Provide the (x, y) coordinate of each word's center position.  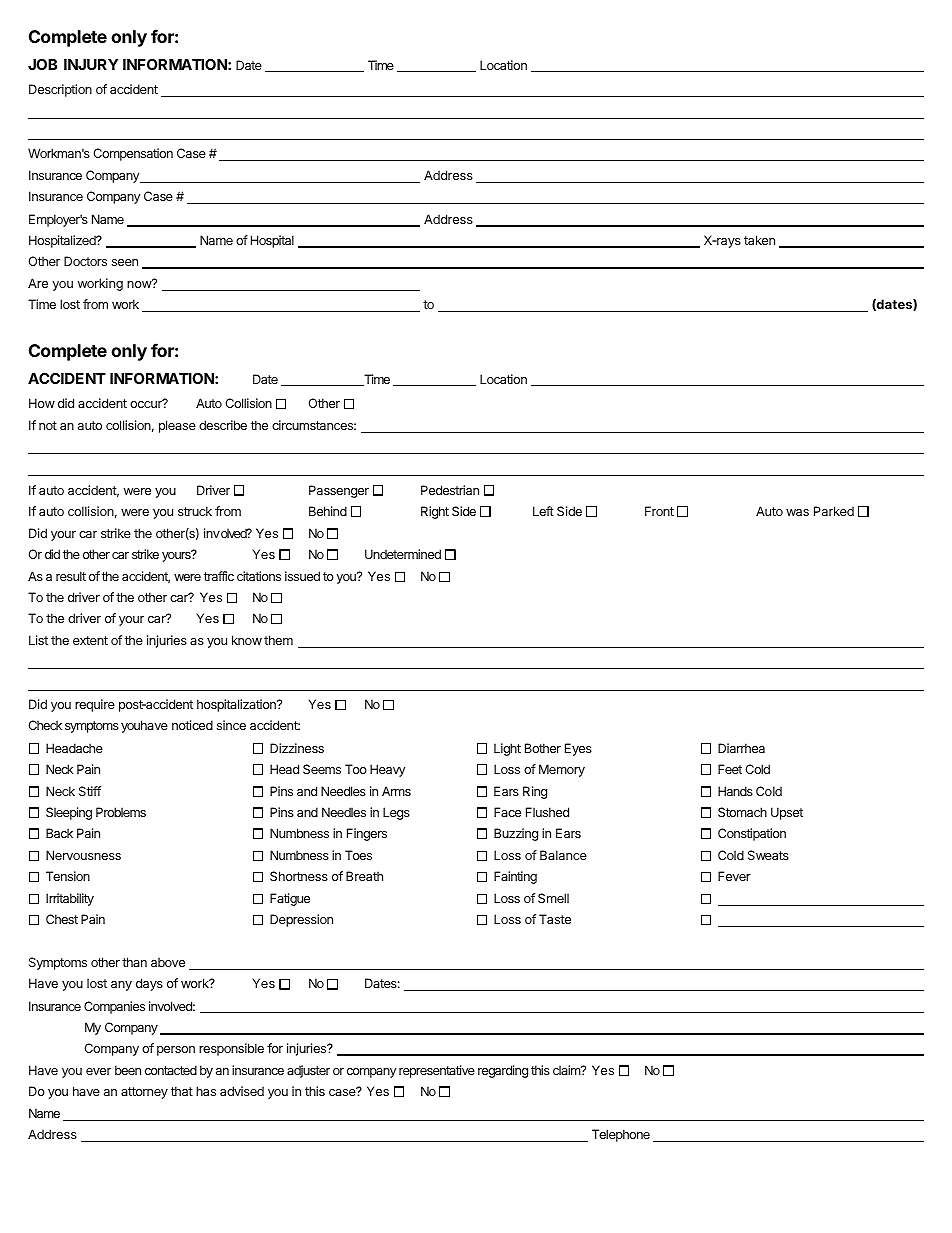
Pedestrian (450, 490)
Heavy (387, 770)
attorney (144, 1093)
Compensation (133, 154)
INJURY (91, 64)
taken (759, 240)
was (797, 512)
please (177, 426)
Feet (730, 769)
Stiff (90, 791)
